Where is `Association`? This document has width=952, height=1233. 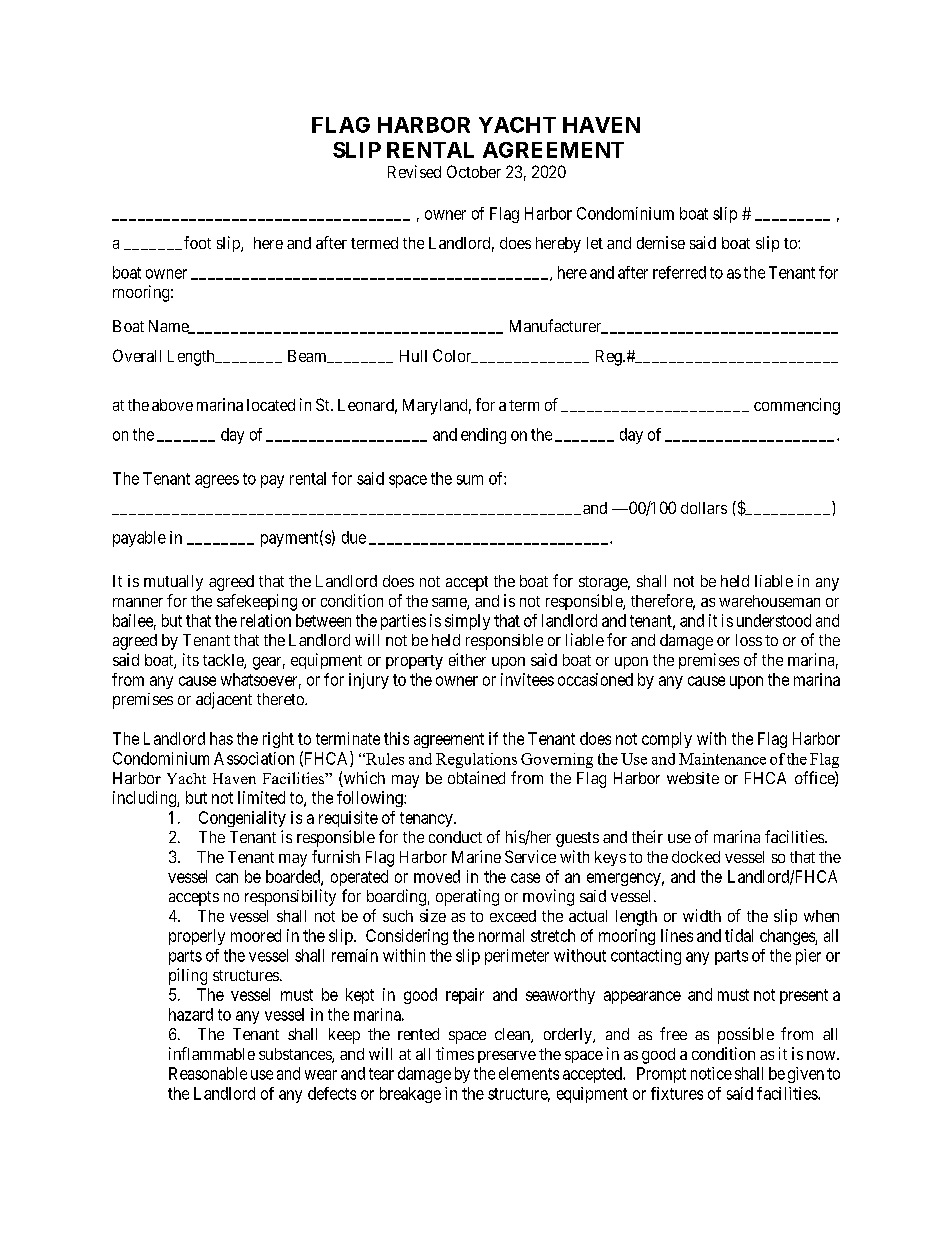
Association is located at coordinates (254, 758).
